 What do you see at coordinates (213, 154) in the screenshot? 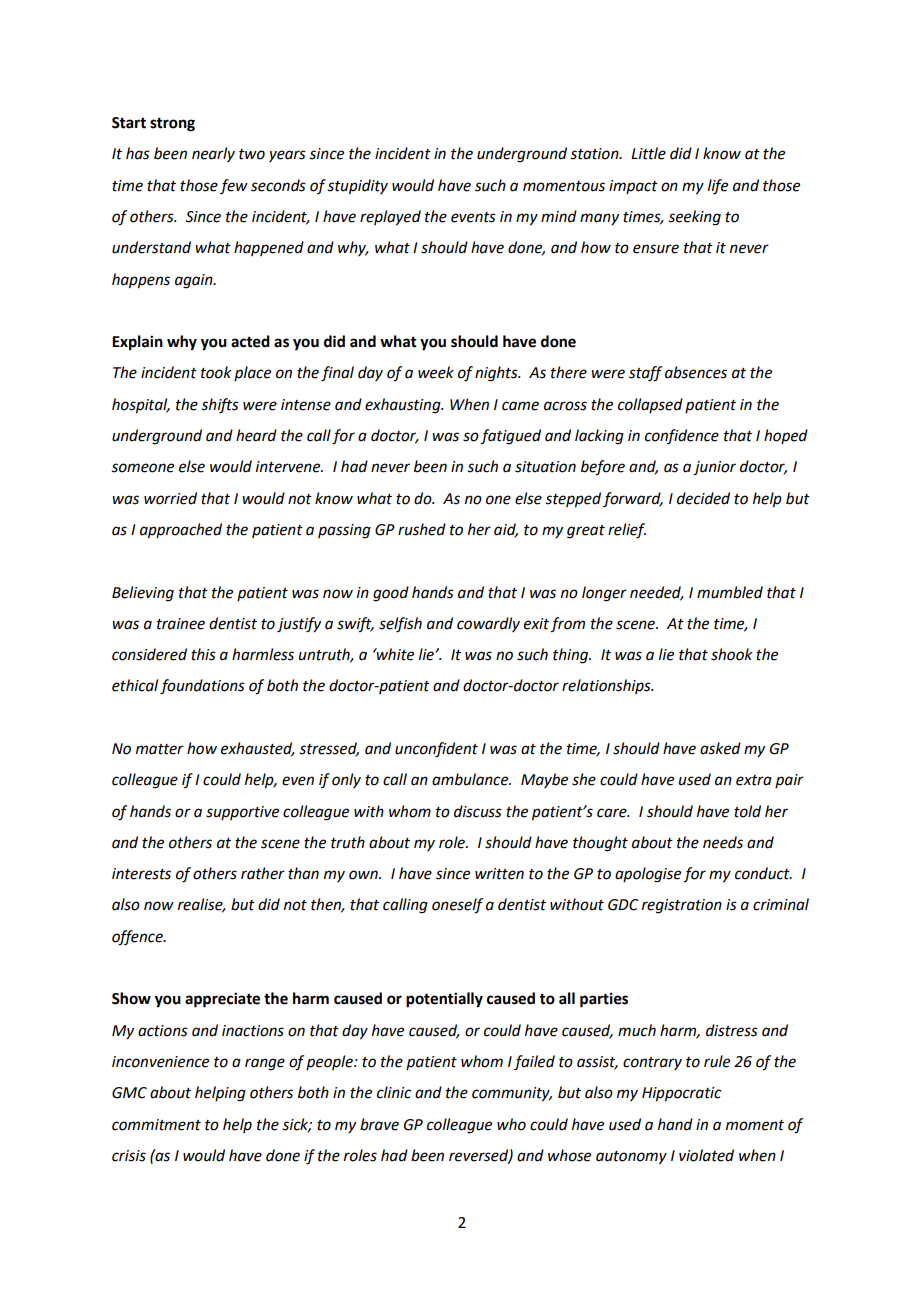
I see `nearly` at bounding box center [213, 154].
